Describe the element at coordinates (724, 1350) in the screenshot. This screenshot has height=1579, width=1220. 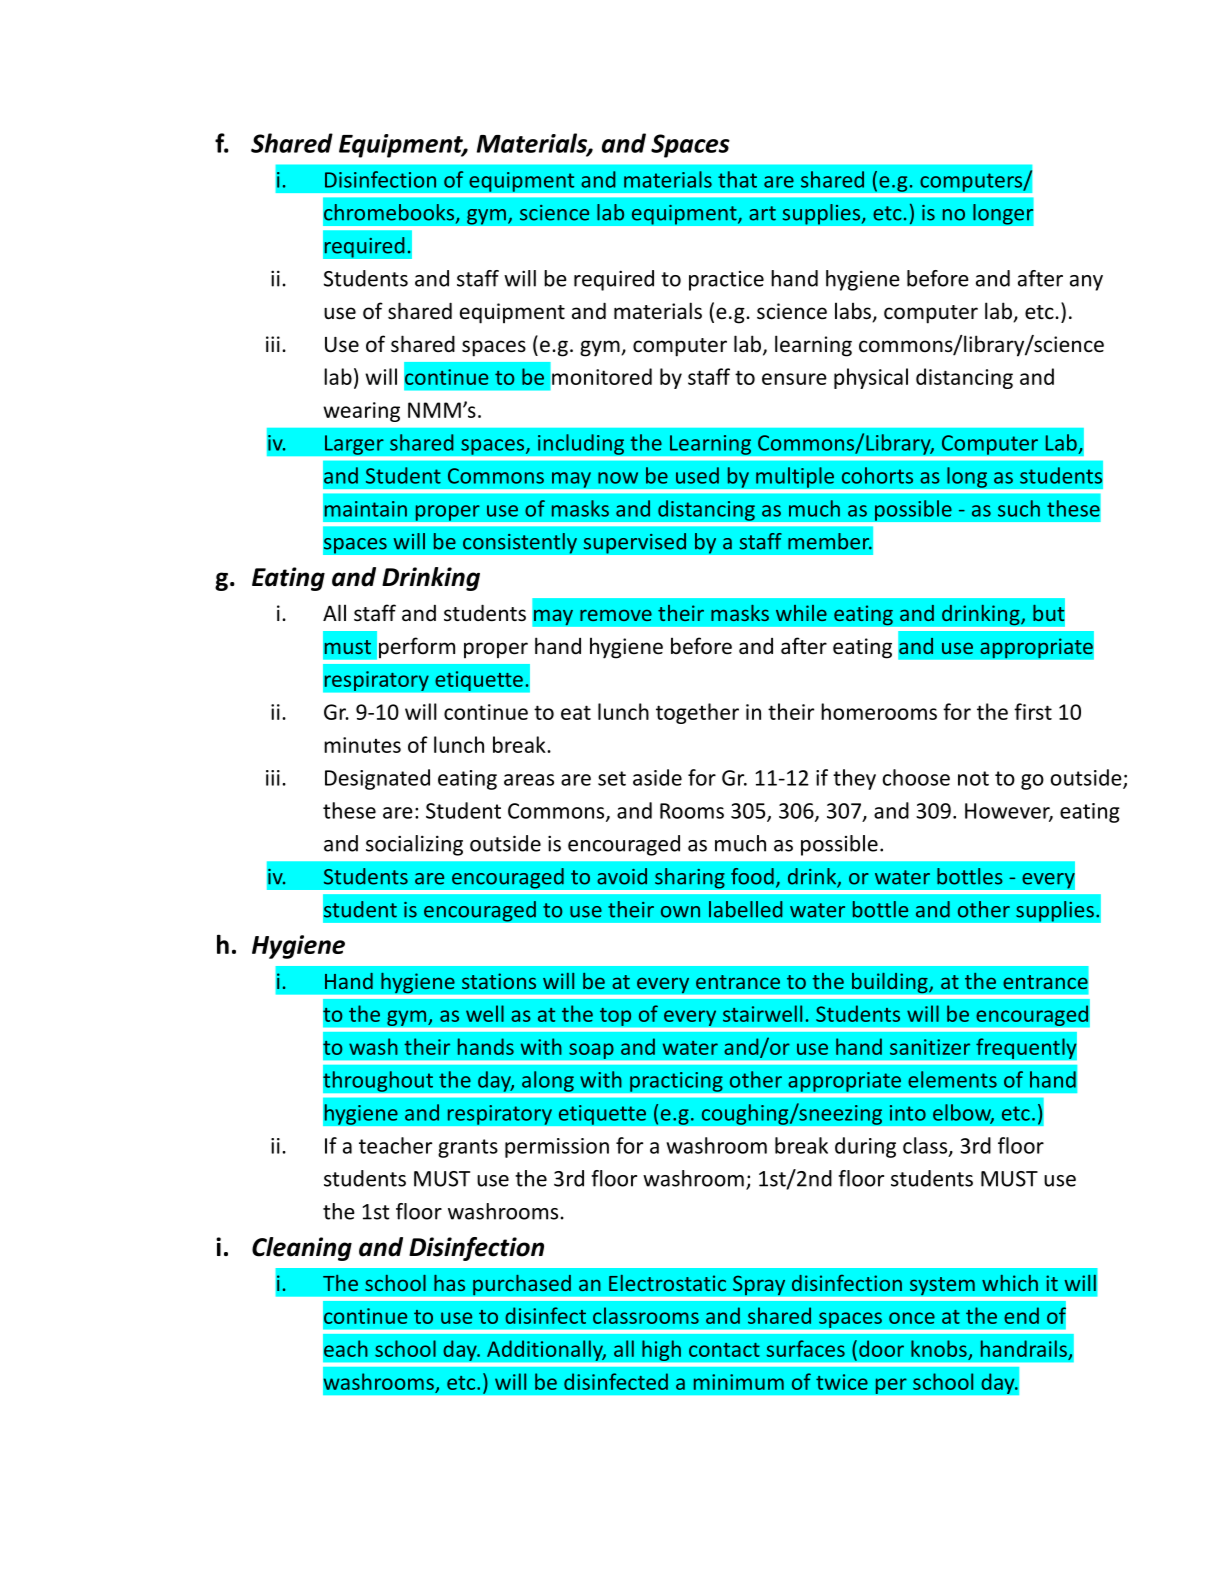
I see `contact` at that location.
